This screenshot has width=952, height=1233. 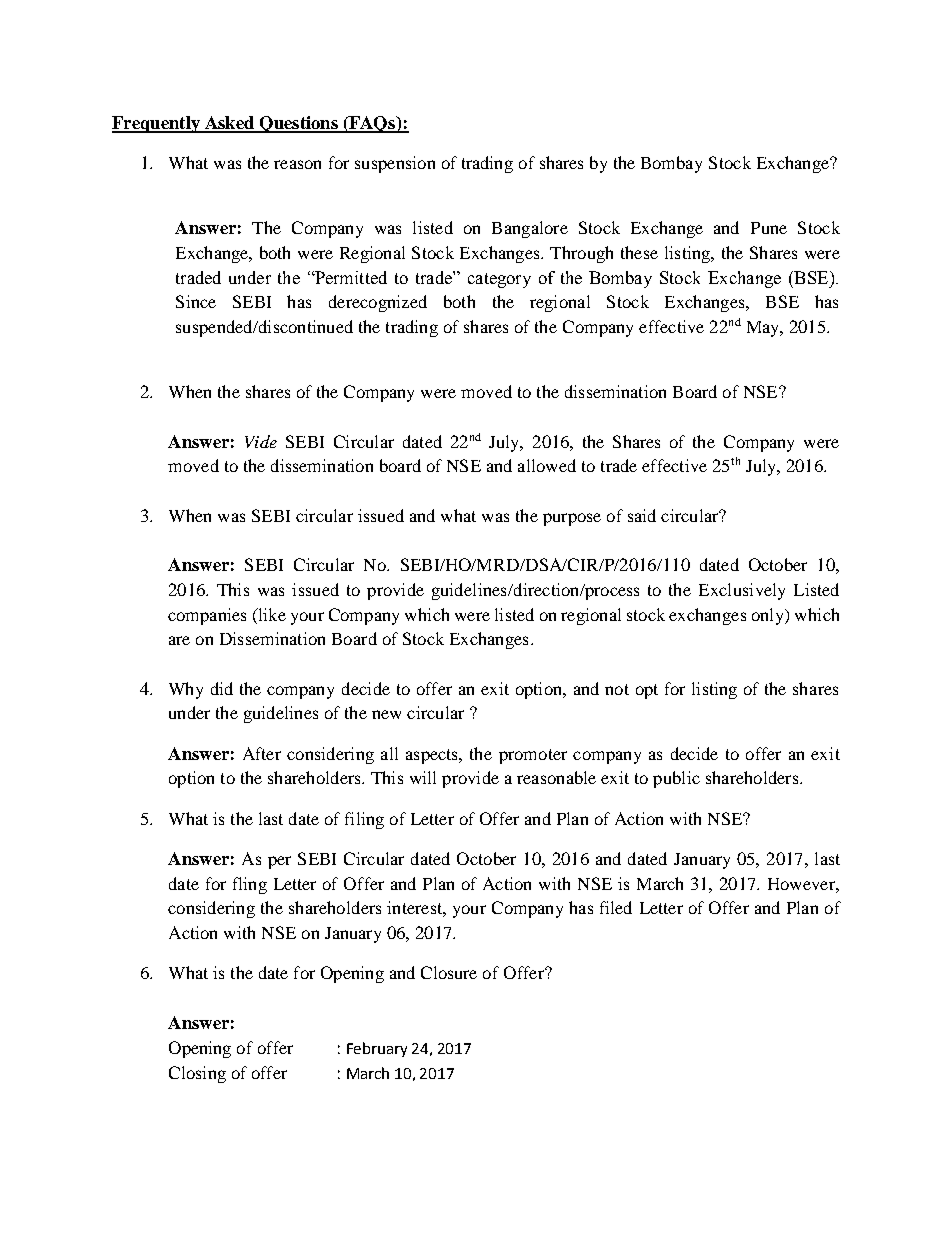 I want to click on Closing, so click(x=197, y=1074).
